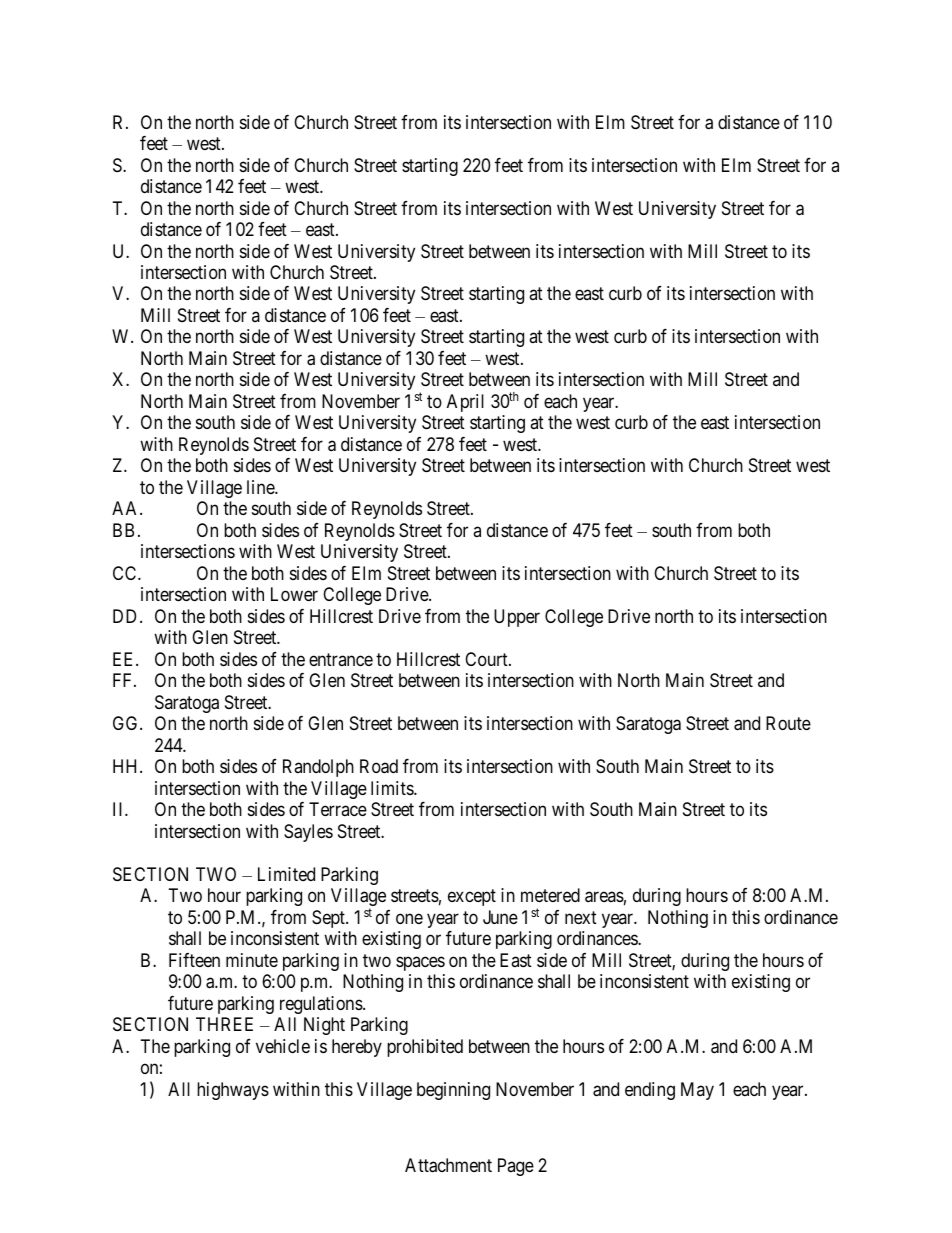 This page has height=1233, width=952. Describe the element at coordinates (261, 487) in the page. I see `line` at that location.
